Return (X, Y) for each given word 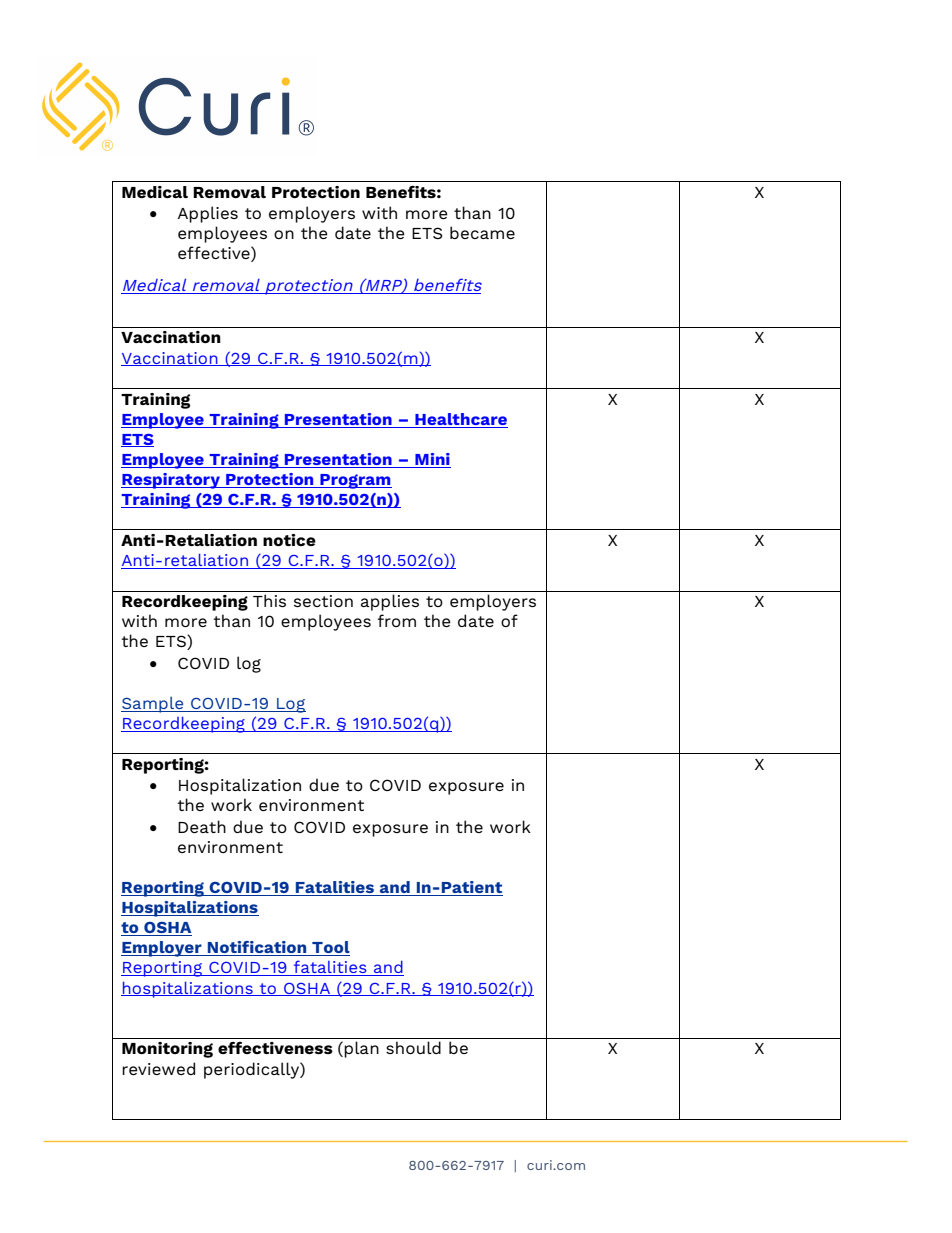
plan (361, 1049)
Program (355, 481)
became (482, 232)
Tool (330, 948)
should (413, 1047)
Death (202, 826)
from (397, 620)
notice (289, 540)
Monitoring (167, 1050)
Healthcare (461, 419)
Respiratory (171, 481)
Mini (432, 459)
